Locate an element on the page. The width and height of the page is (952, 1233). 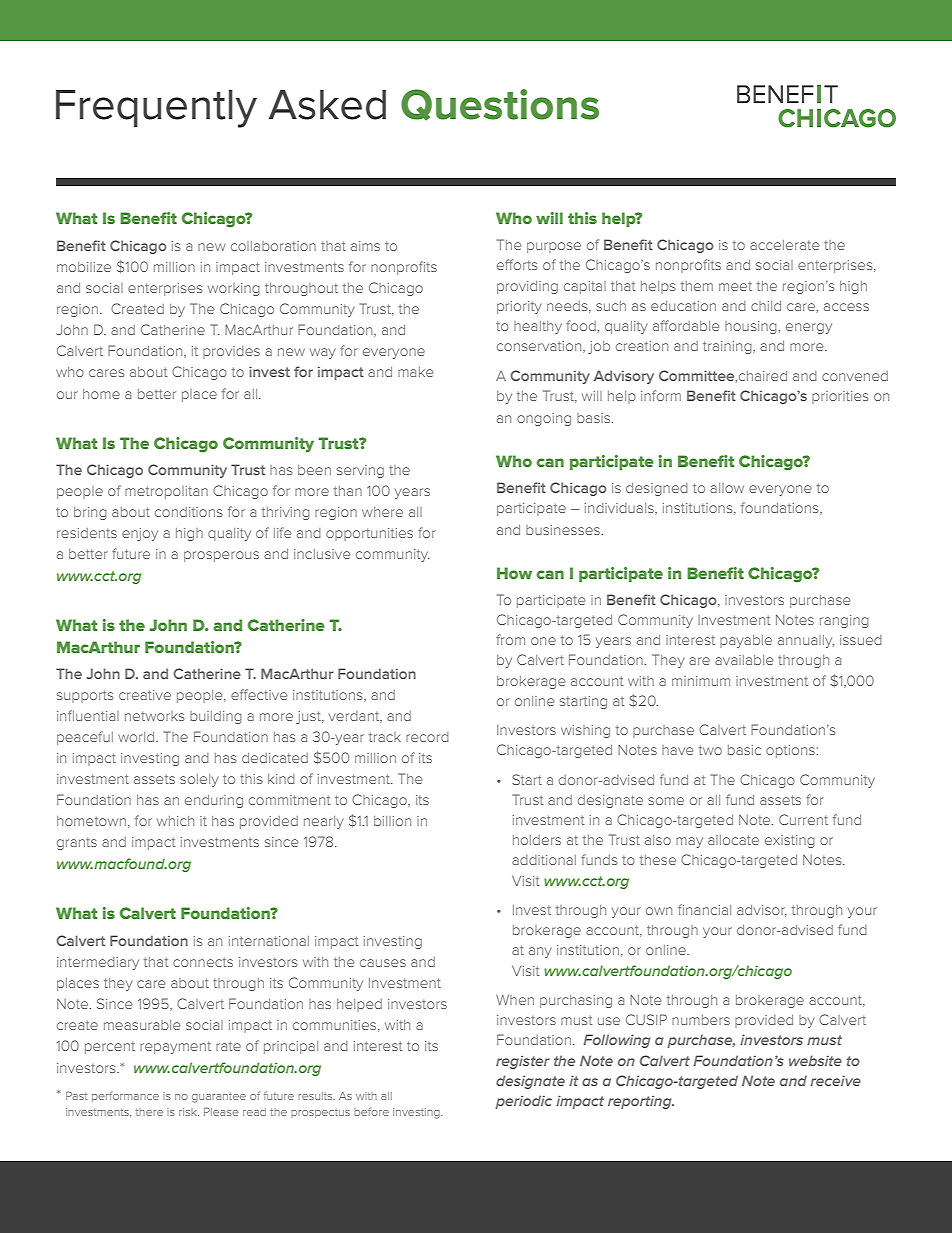
training is located at coordinates (728, 347).
